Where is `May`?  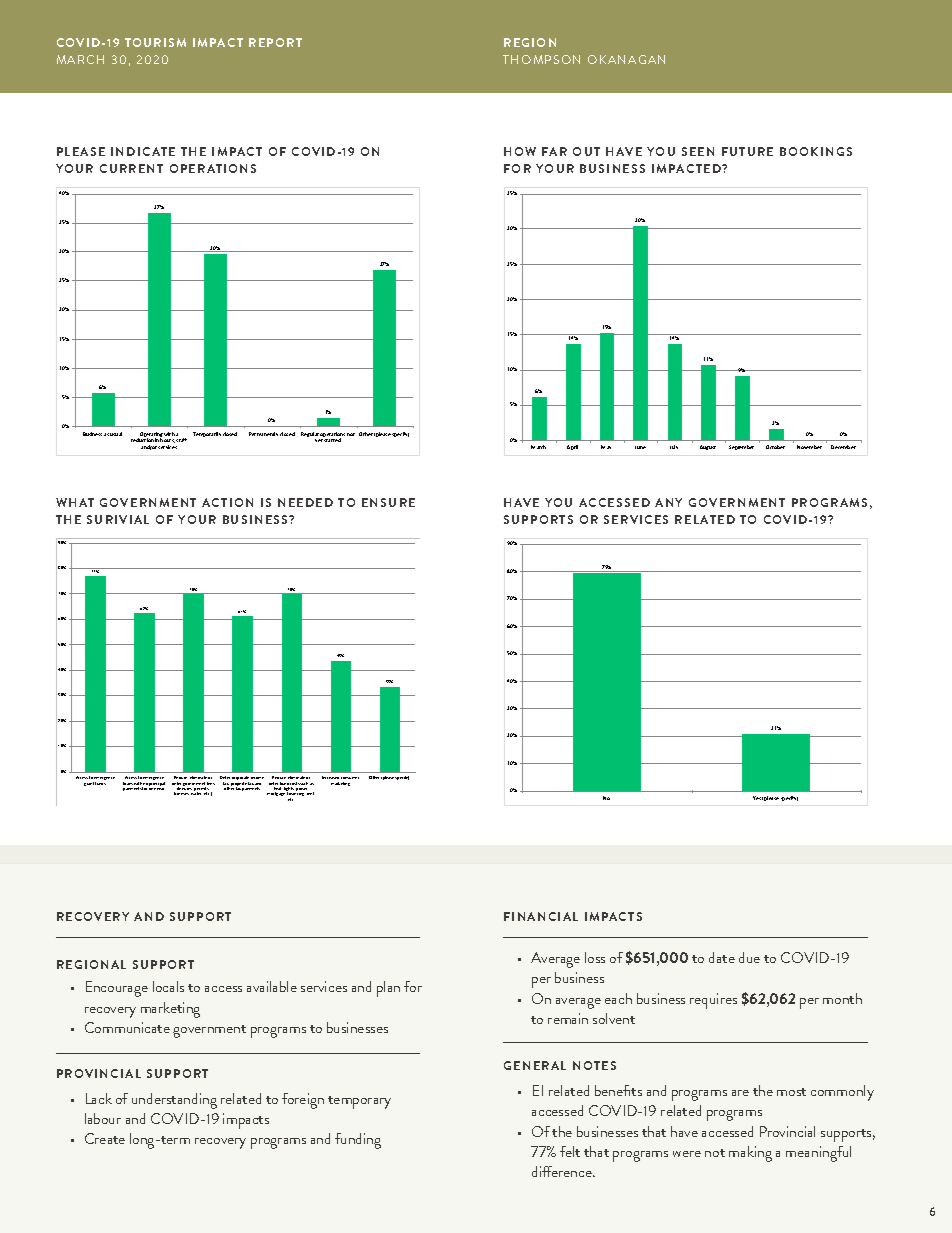
May is located at coordinates (606, 447).
